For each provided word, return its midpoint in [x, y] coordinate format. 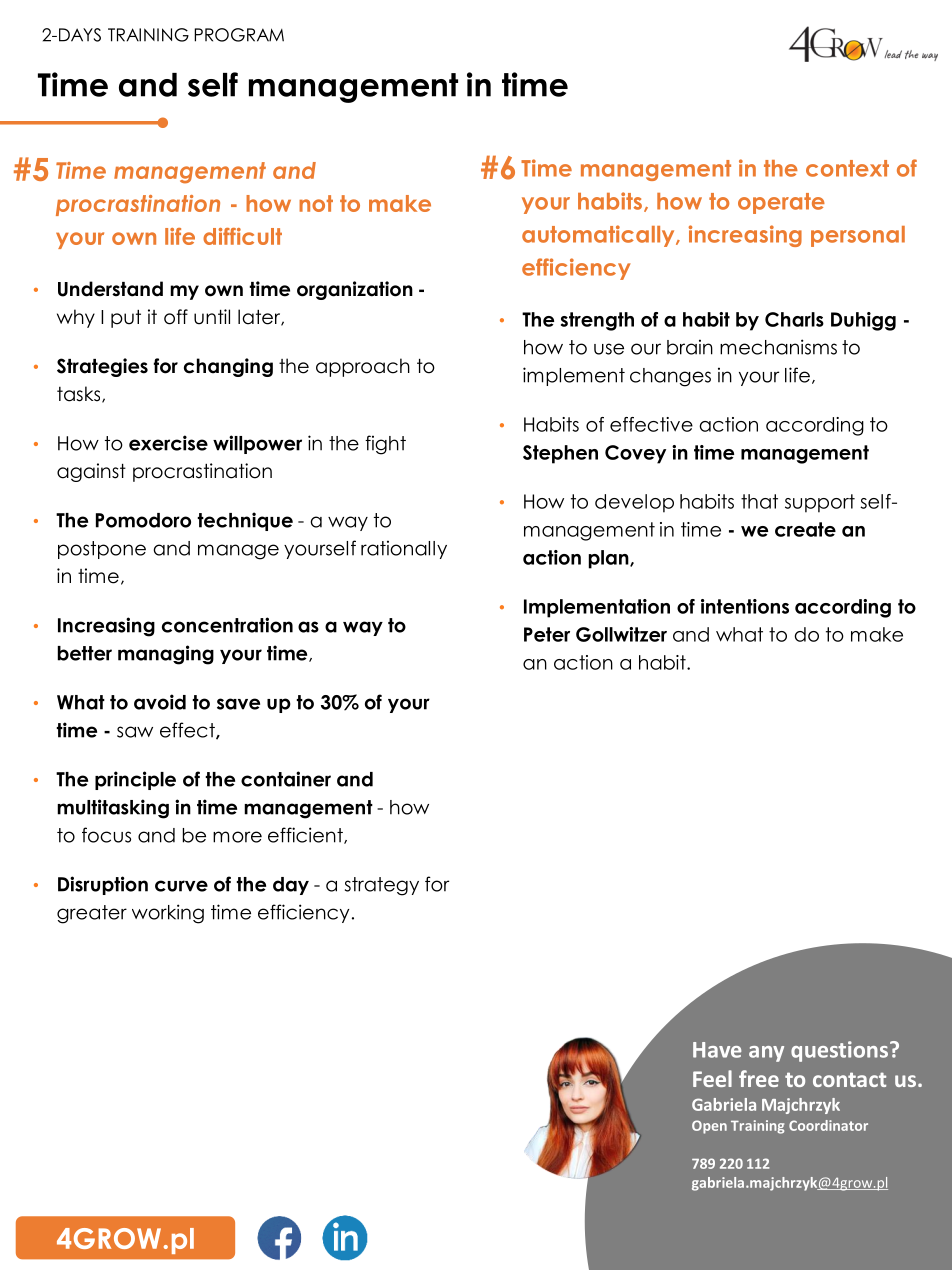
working [168, 914]
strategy [382, 886]
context [847, 168]
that [759, 501]
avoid [160, 702]
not [316, 203]
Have [717, 1050]
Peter [547, 634]
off [176, 317]
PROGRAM [239, 35]
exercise [168, 443]
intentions [745, 606]
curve [181, 886]
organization [355, 290]
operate [781, 203]
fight [385, 445]
